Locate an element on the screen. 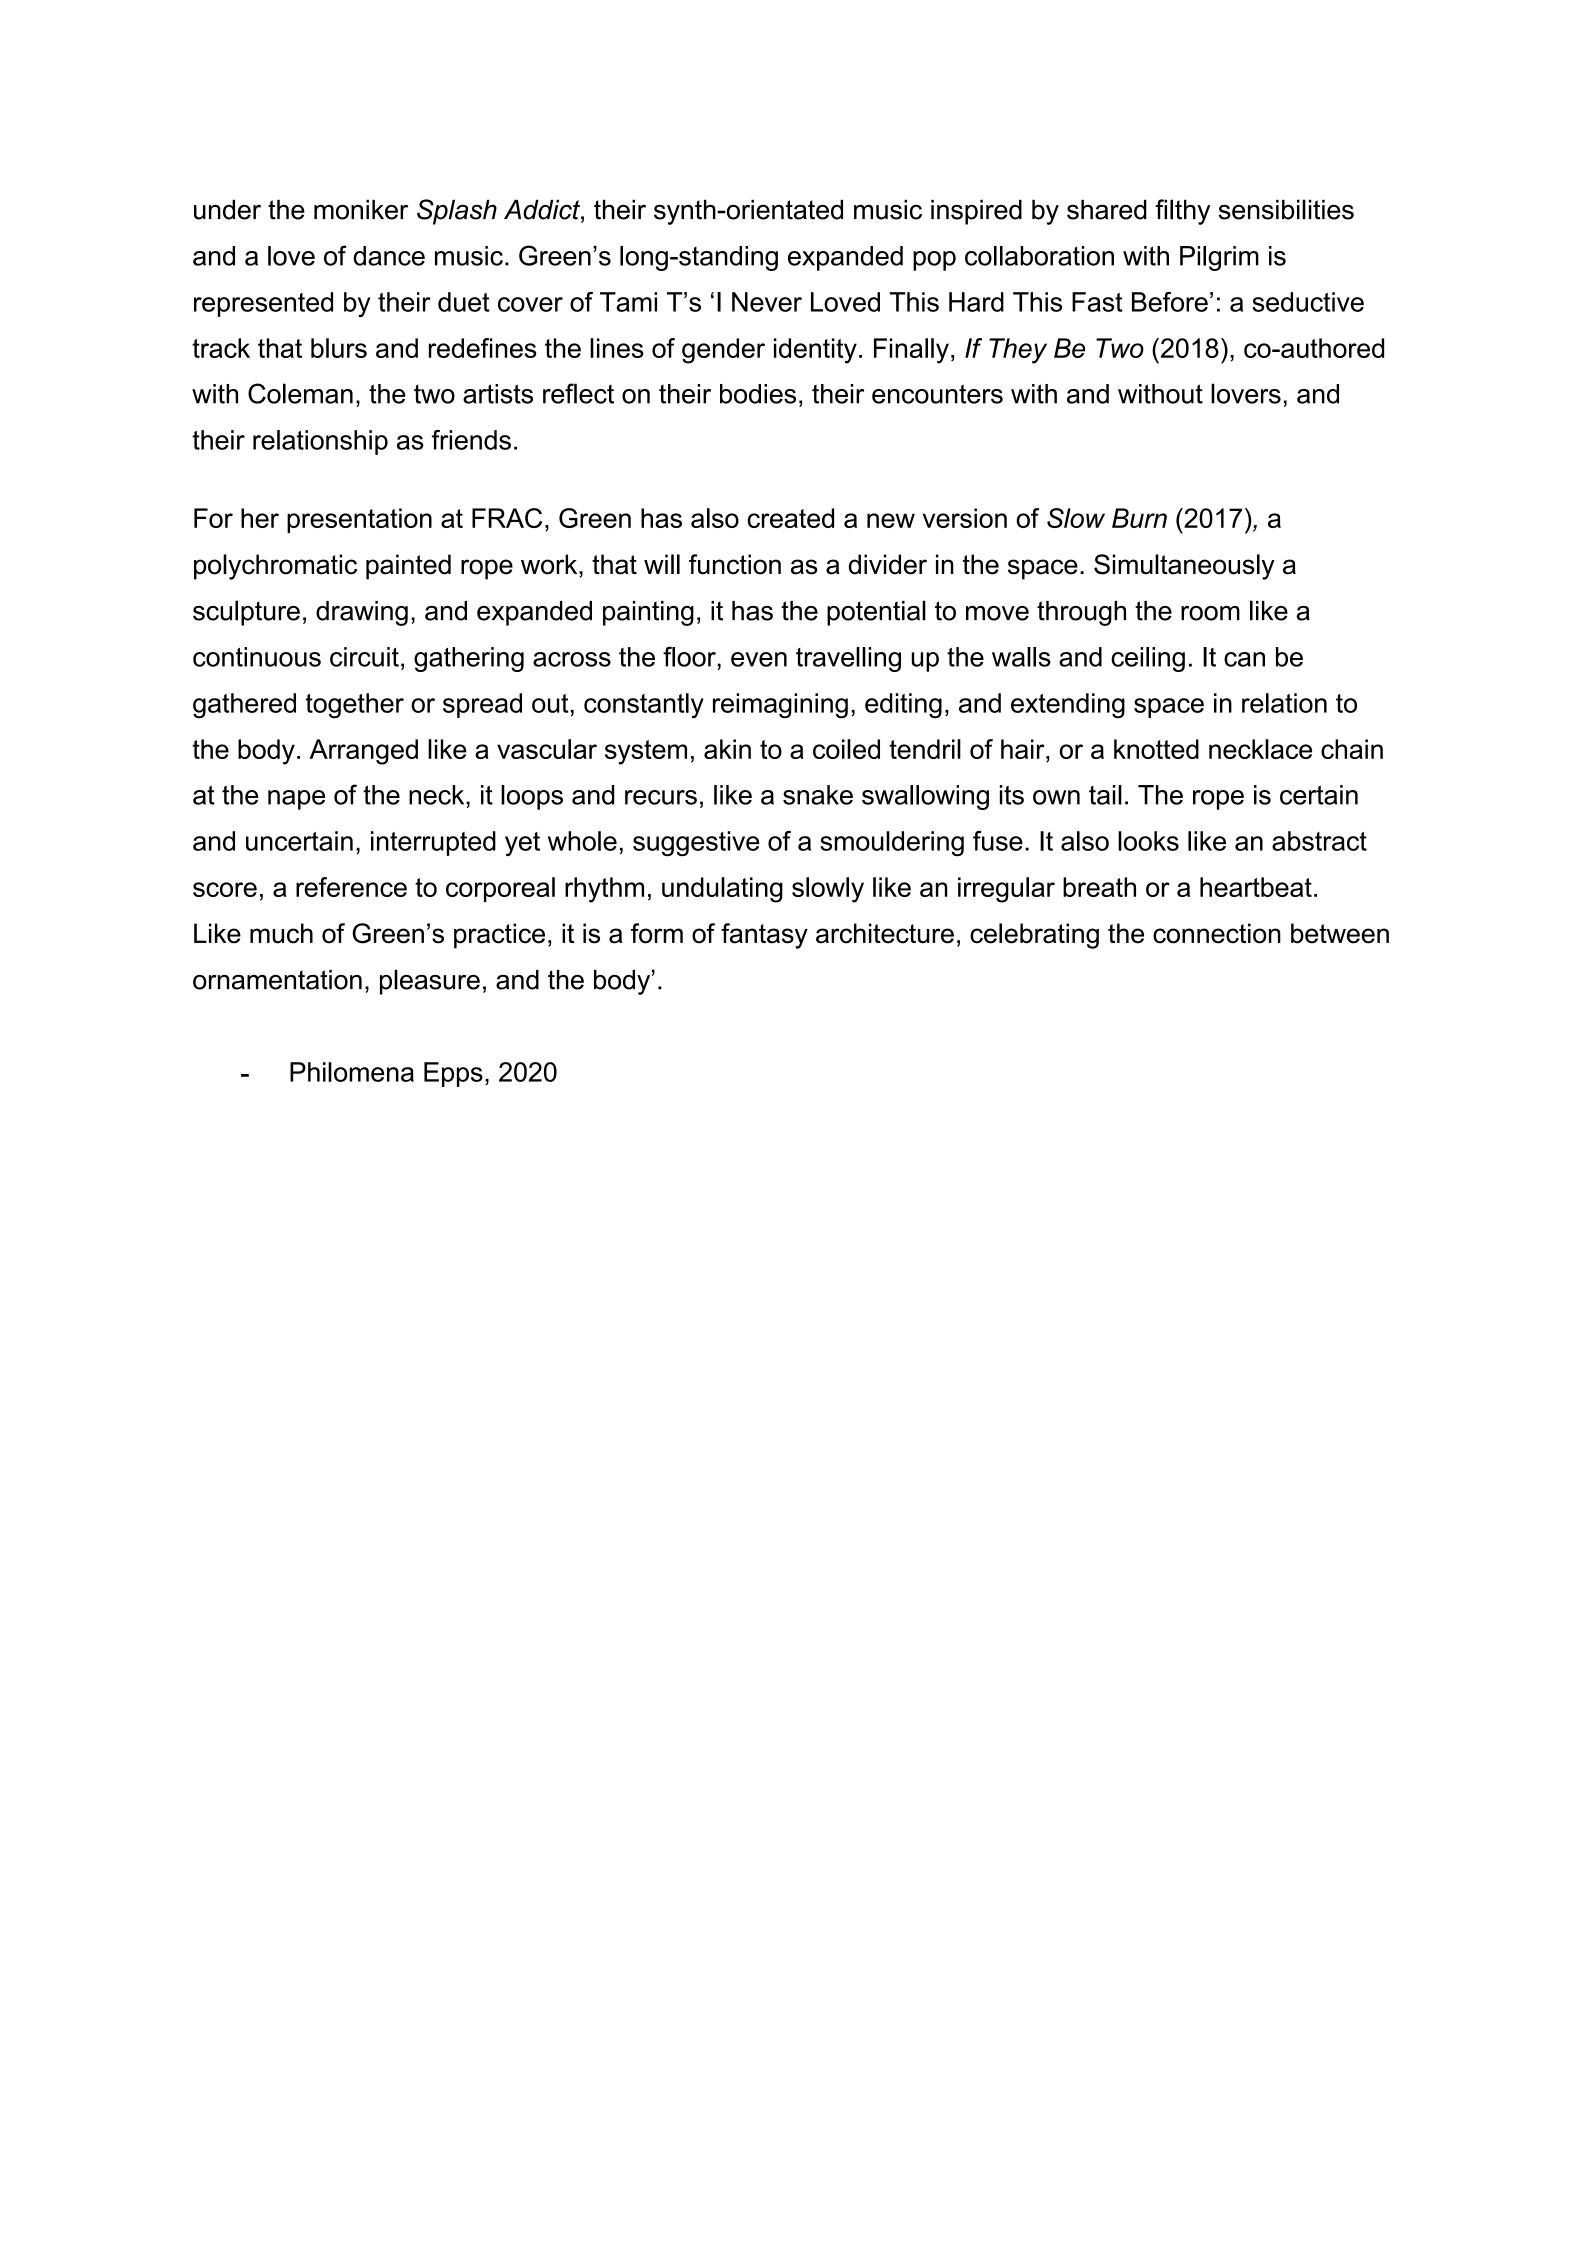 The image size is (1592, 2251). filthy is located at coordinates (1182, 212).
